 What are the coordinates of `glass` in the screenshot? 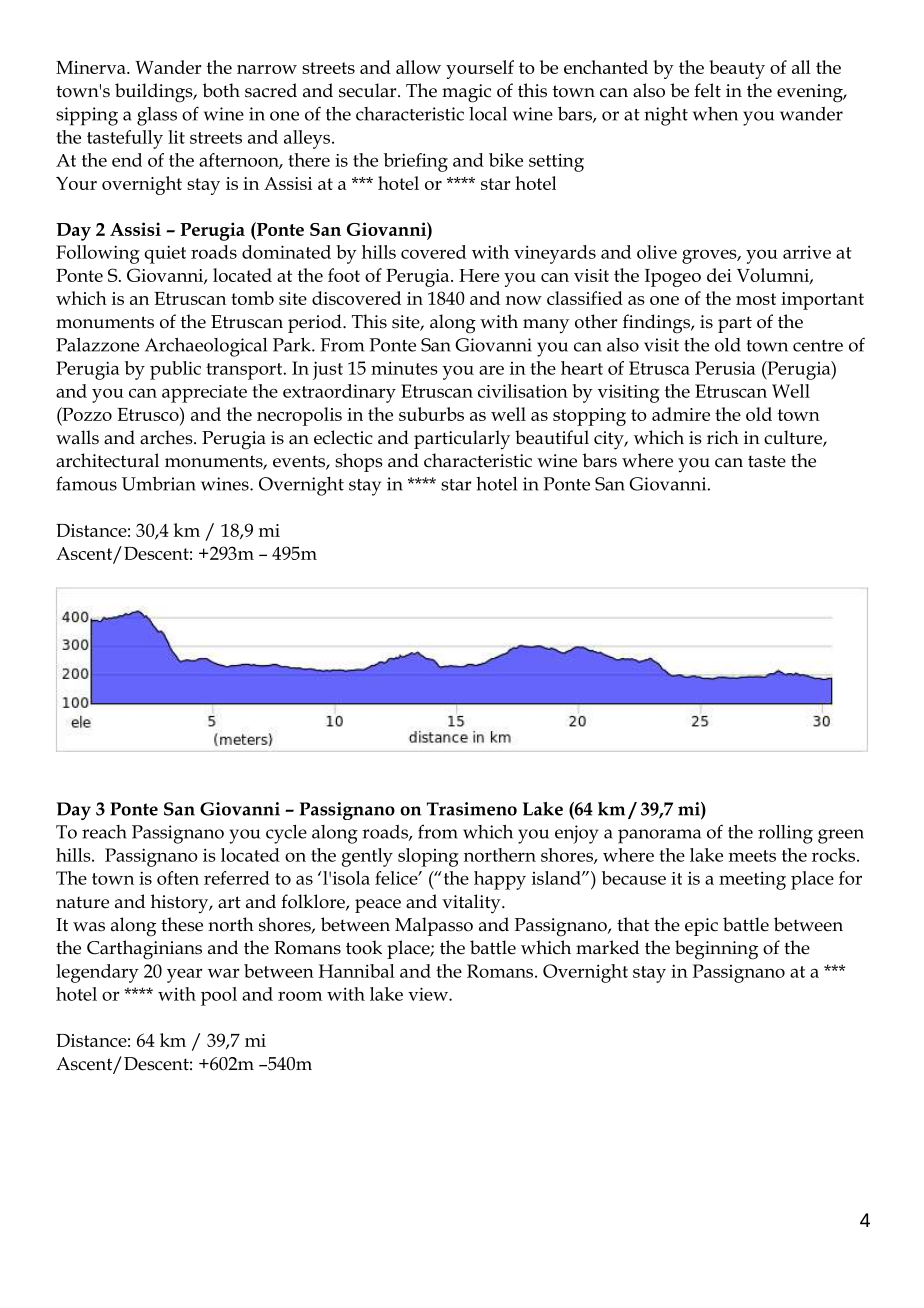 It's located at (157, 116).
